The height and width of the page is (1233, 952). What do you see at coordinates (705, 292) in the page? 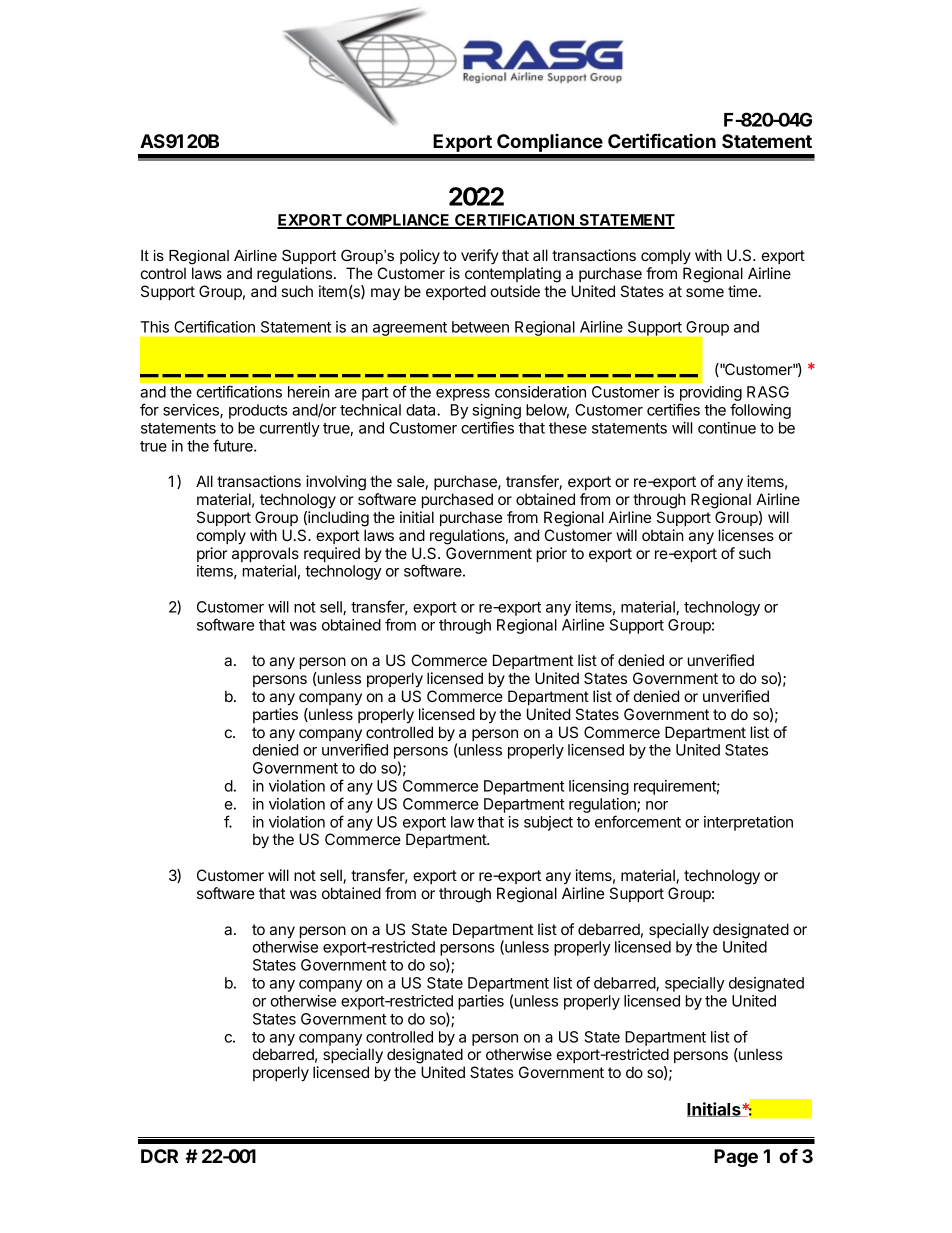
I see `some` at bounding box center [705, 292].
